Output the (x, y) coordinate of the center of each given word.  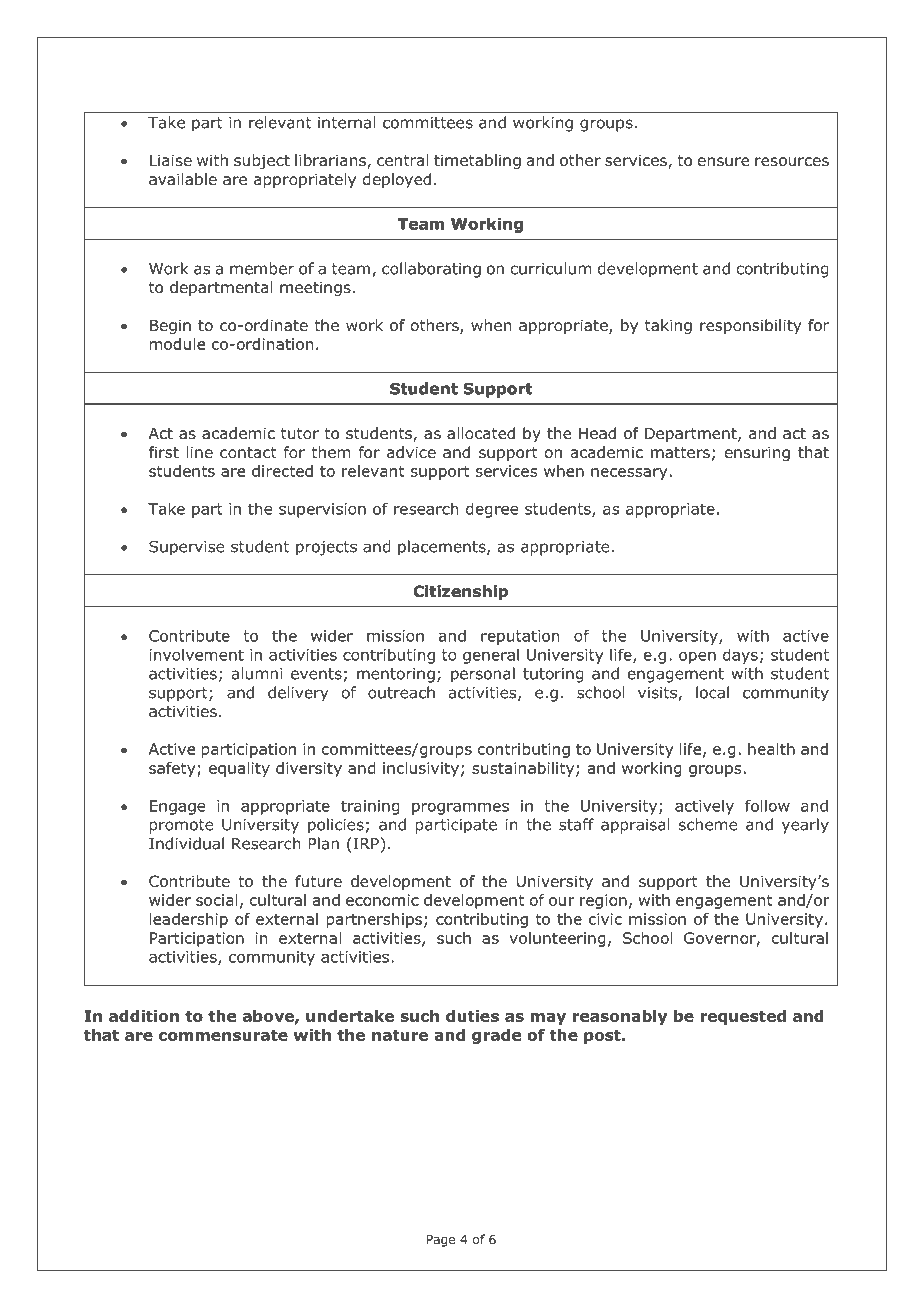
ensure (723, 162)
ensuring (757, 453)
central (402, 160)
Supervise (186, 548)
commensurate (223, 1035)
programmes (460, 809)
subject (262, 161)
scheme (708, 824)
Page (441, 1241)
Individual (186, 843)
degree (492, 510)
